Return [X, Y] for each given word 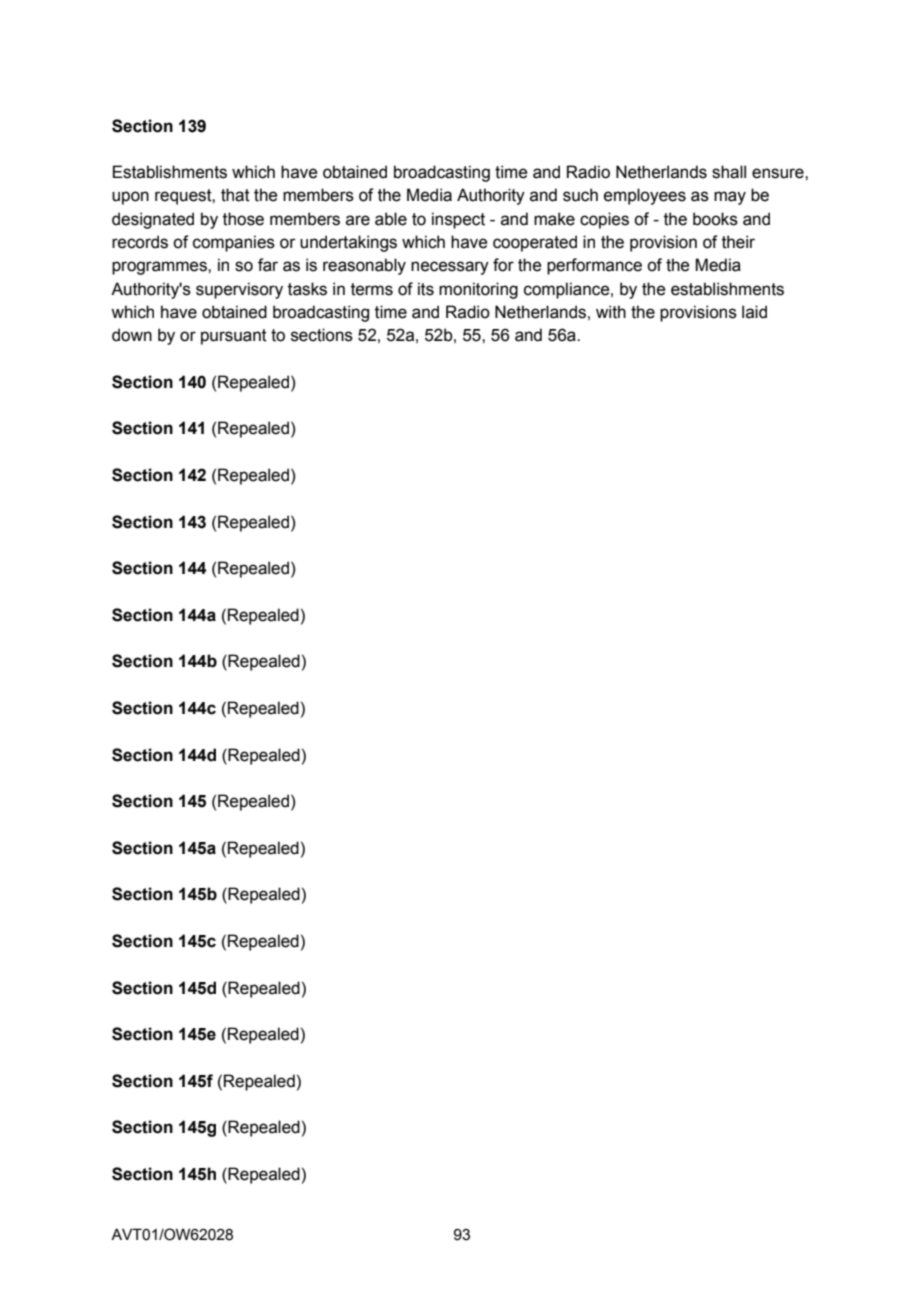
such [580, 195]
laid [754, 312]
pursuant [234, 337]
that [235, 195]
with [611, 312]
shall [729, 172]
